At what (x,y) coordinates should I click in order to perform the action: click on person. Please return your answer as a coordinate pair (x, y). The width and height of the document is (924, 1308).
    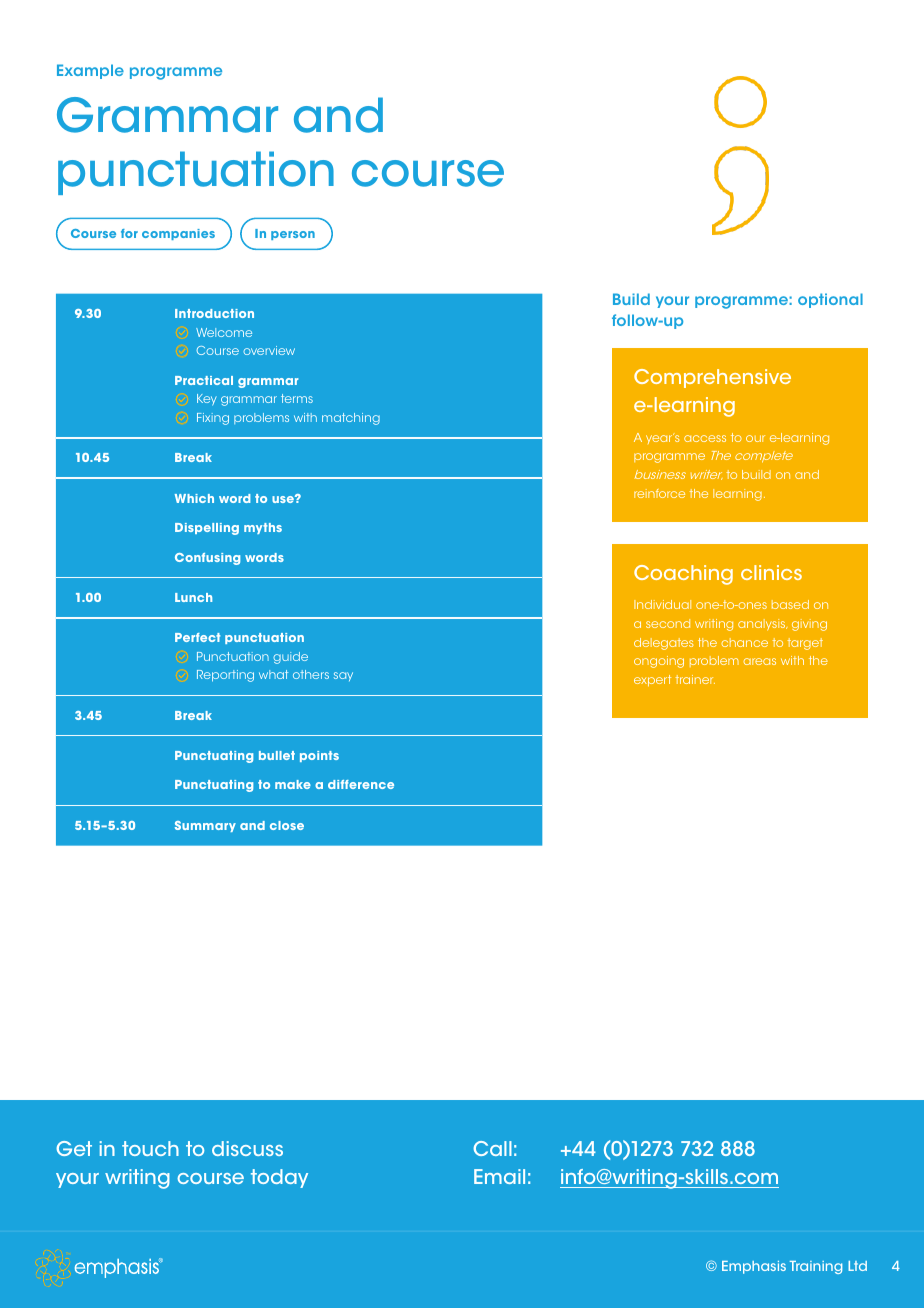
    Looking at the image, I should click on (293, 235).
